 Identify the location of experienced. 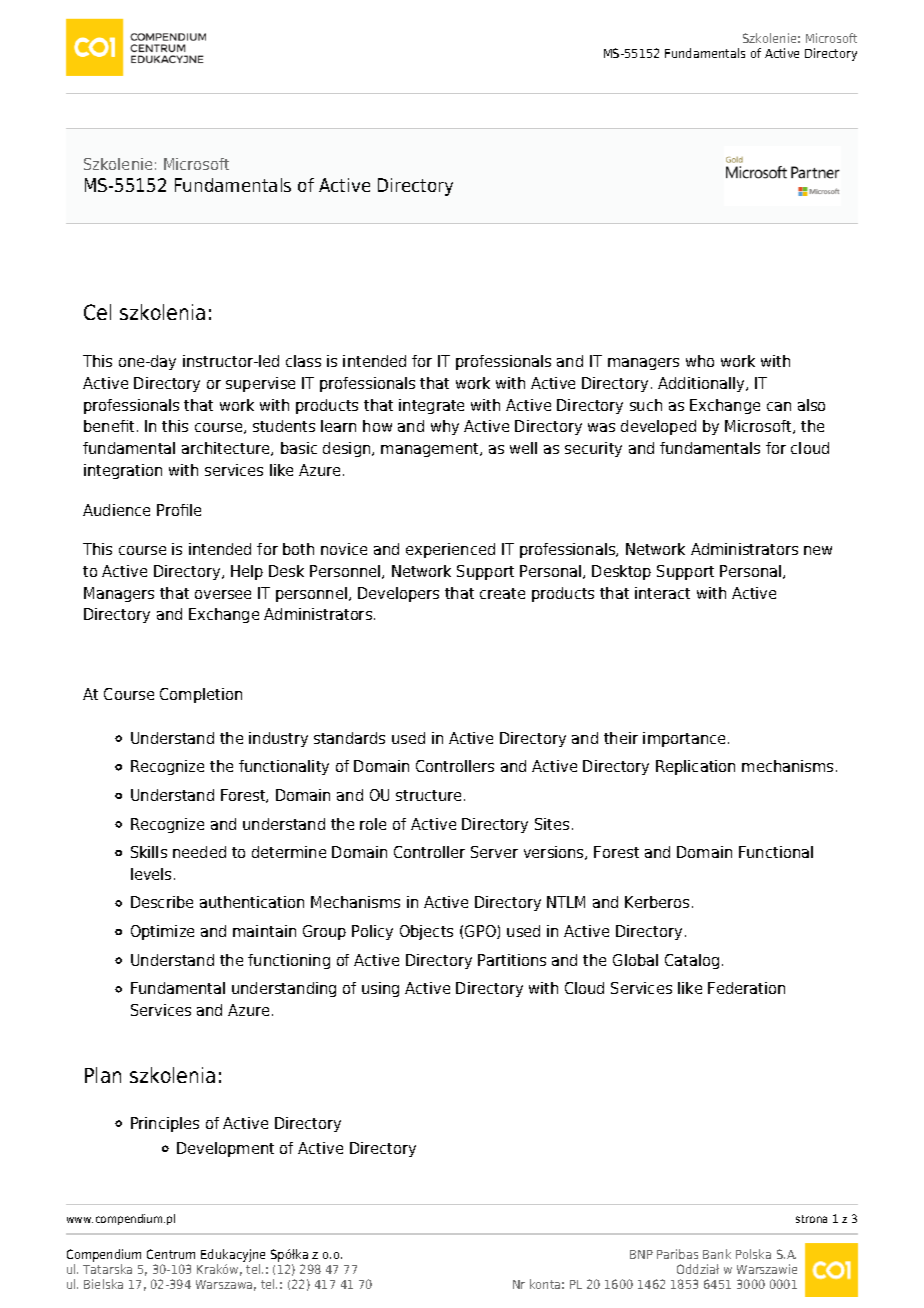
(450, 550).
